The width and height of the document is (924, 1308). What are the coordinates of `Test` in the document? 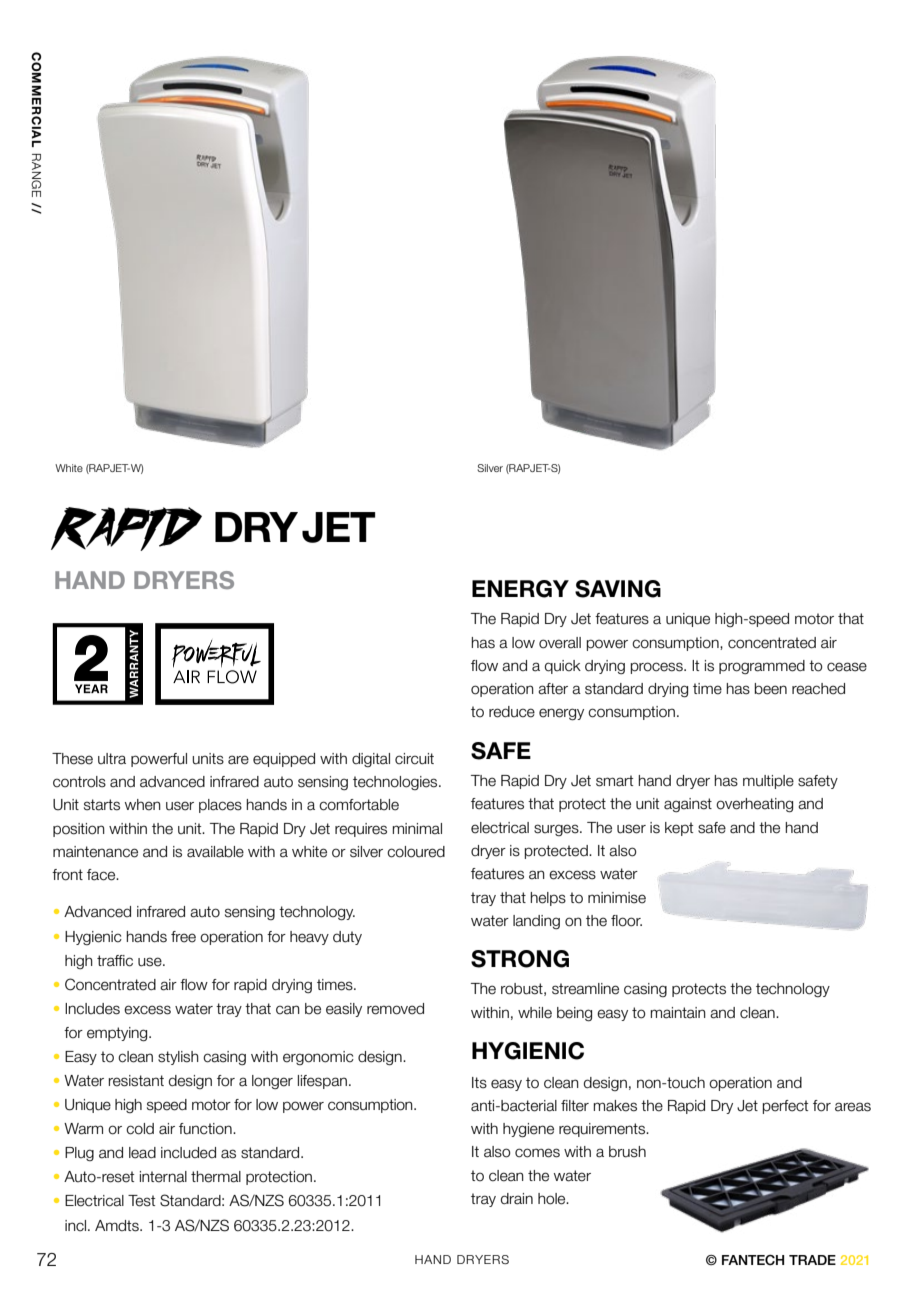 It's located at (141, 1201).
